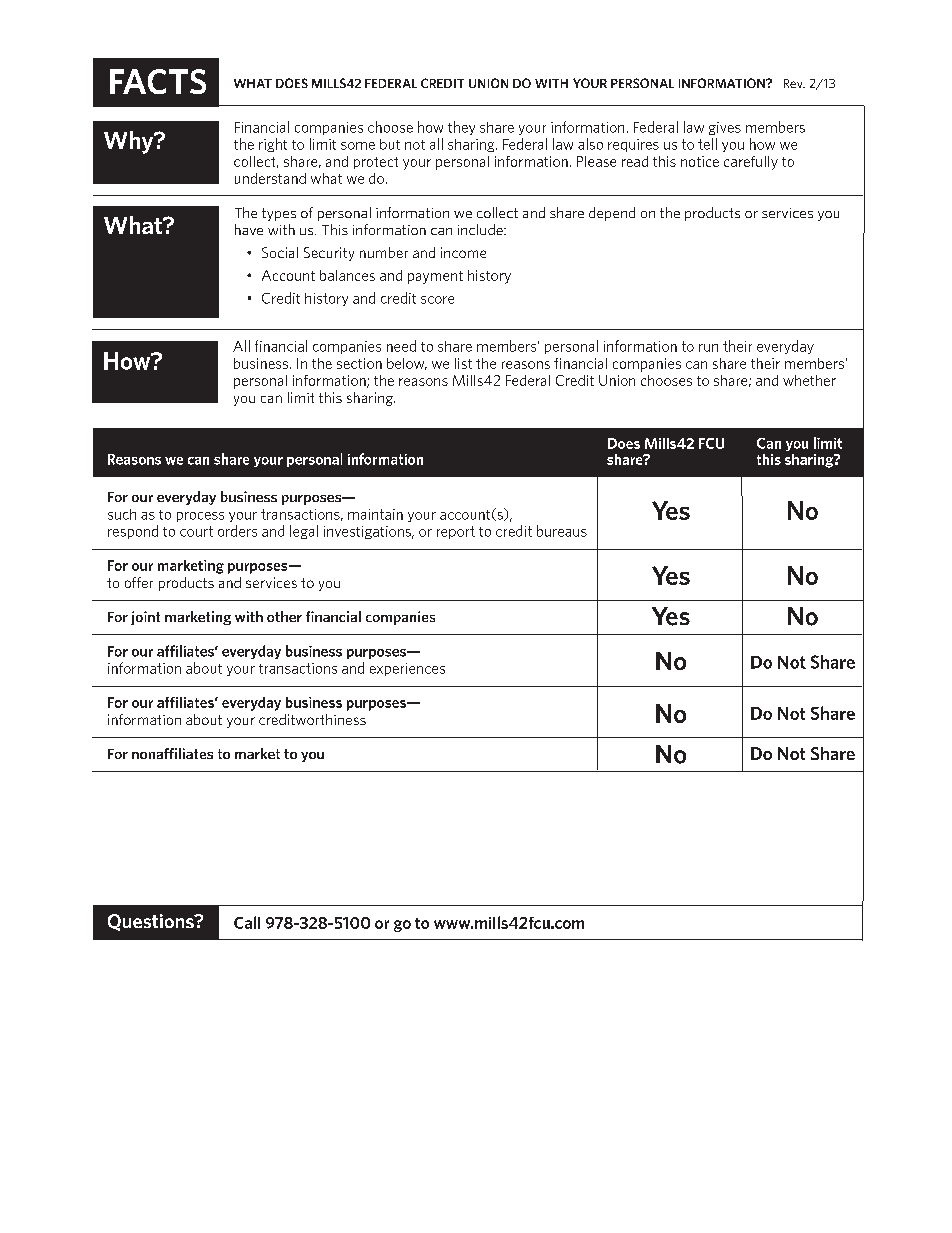 This image has width=952, height=1233. Describe the element at coordinates (437, 300) in the image. I see `score` at that location.
